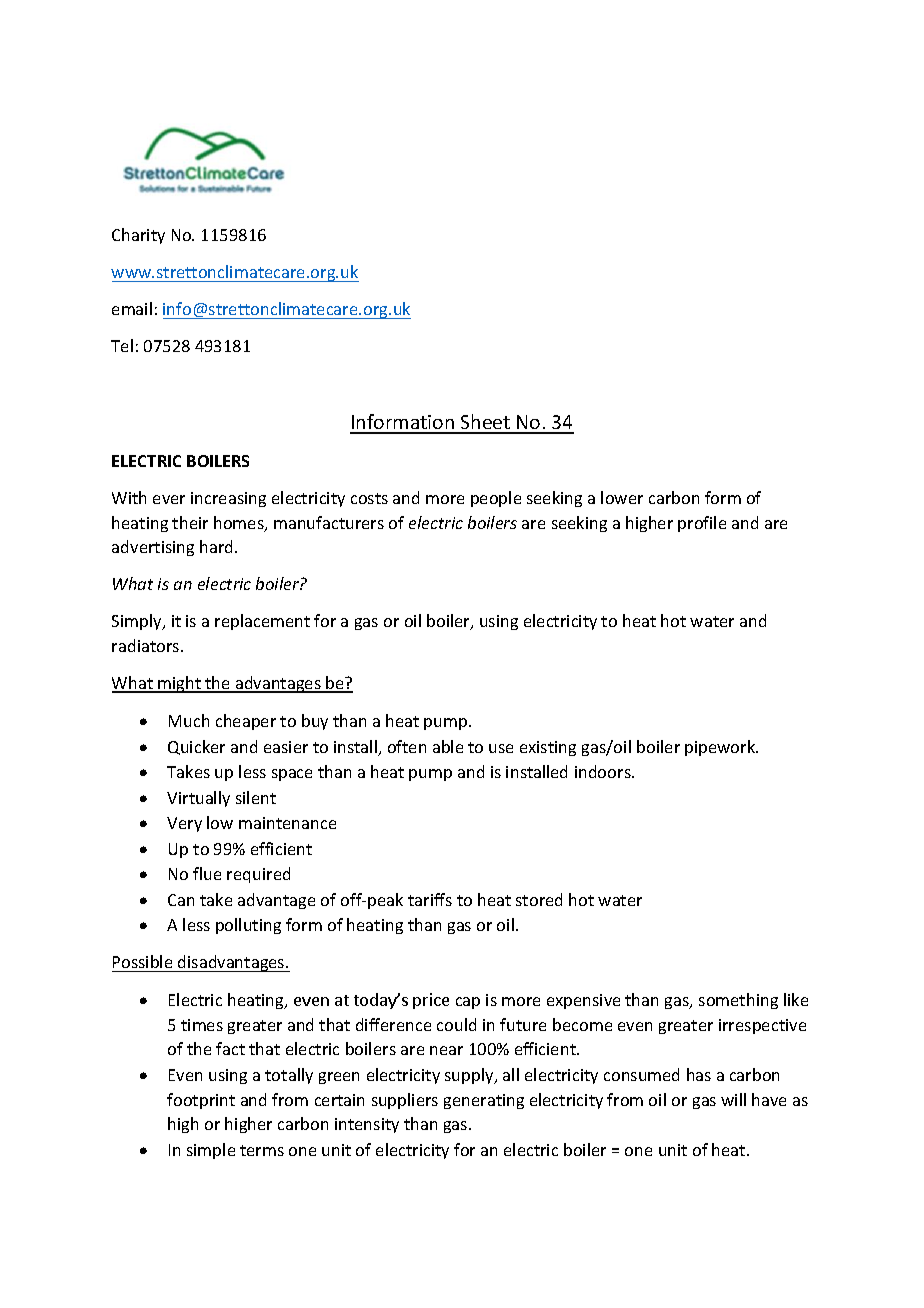 This document has width=924, height=1308. Describe the element at coordinates (484, 1101) in the document. I see `generating` at that location.
